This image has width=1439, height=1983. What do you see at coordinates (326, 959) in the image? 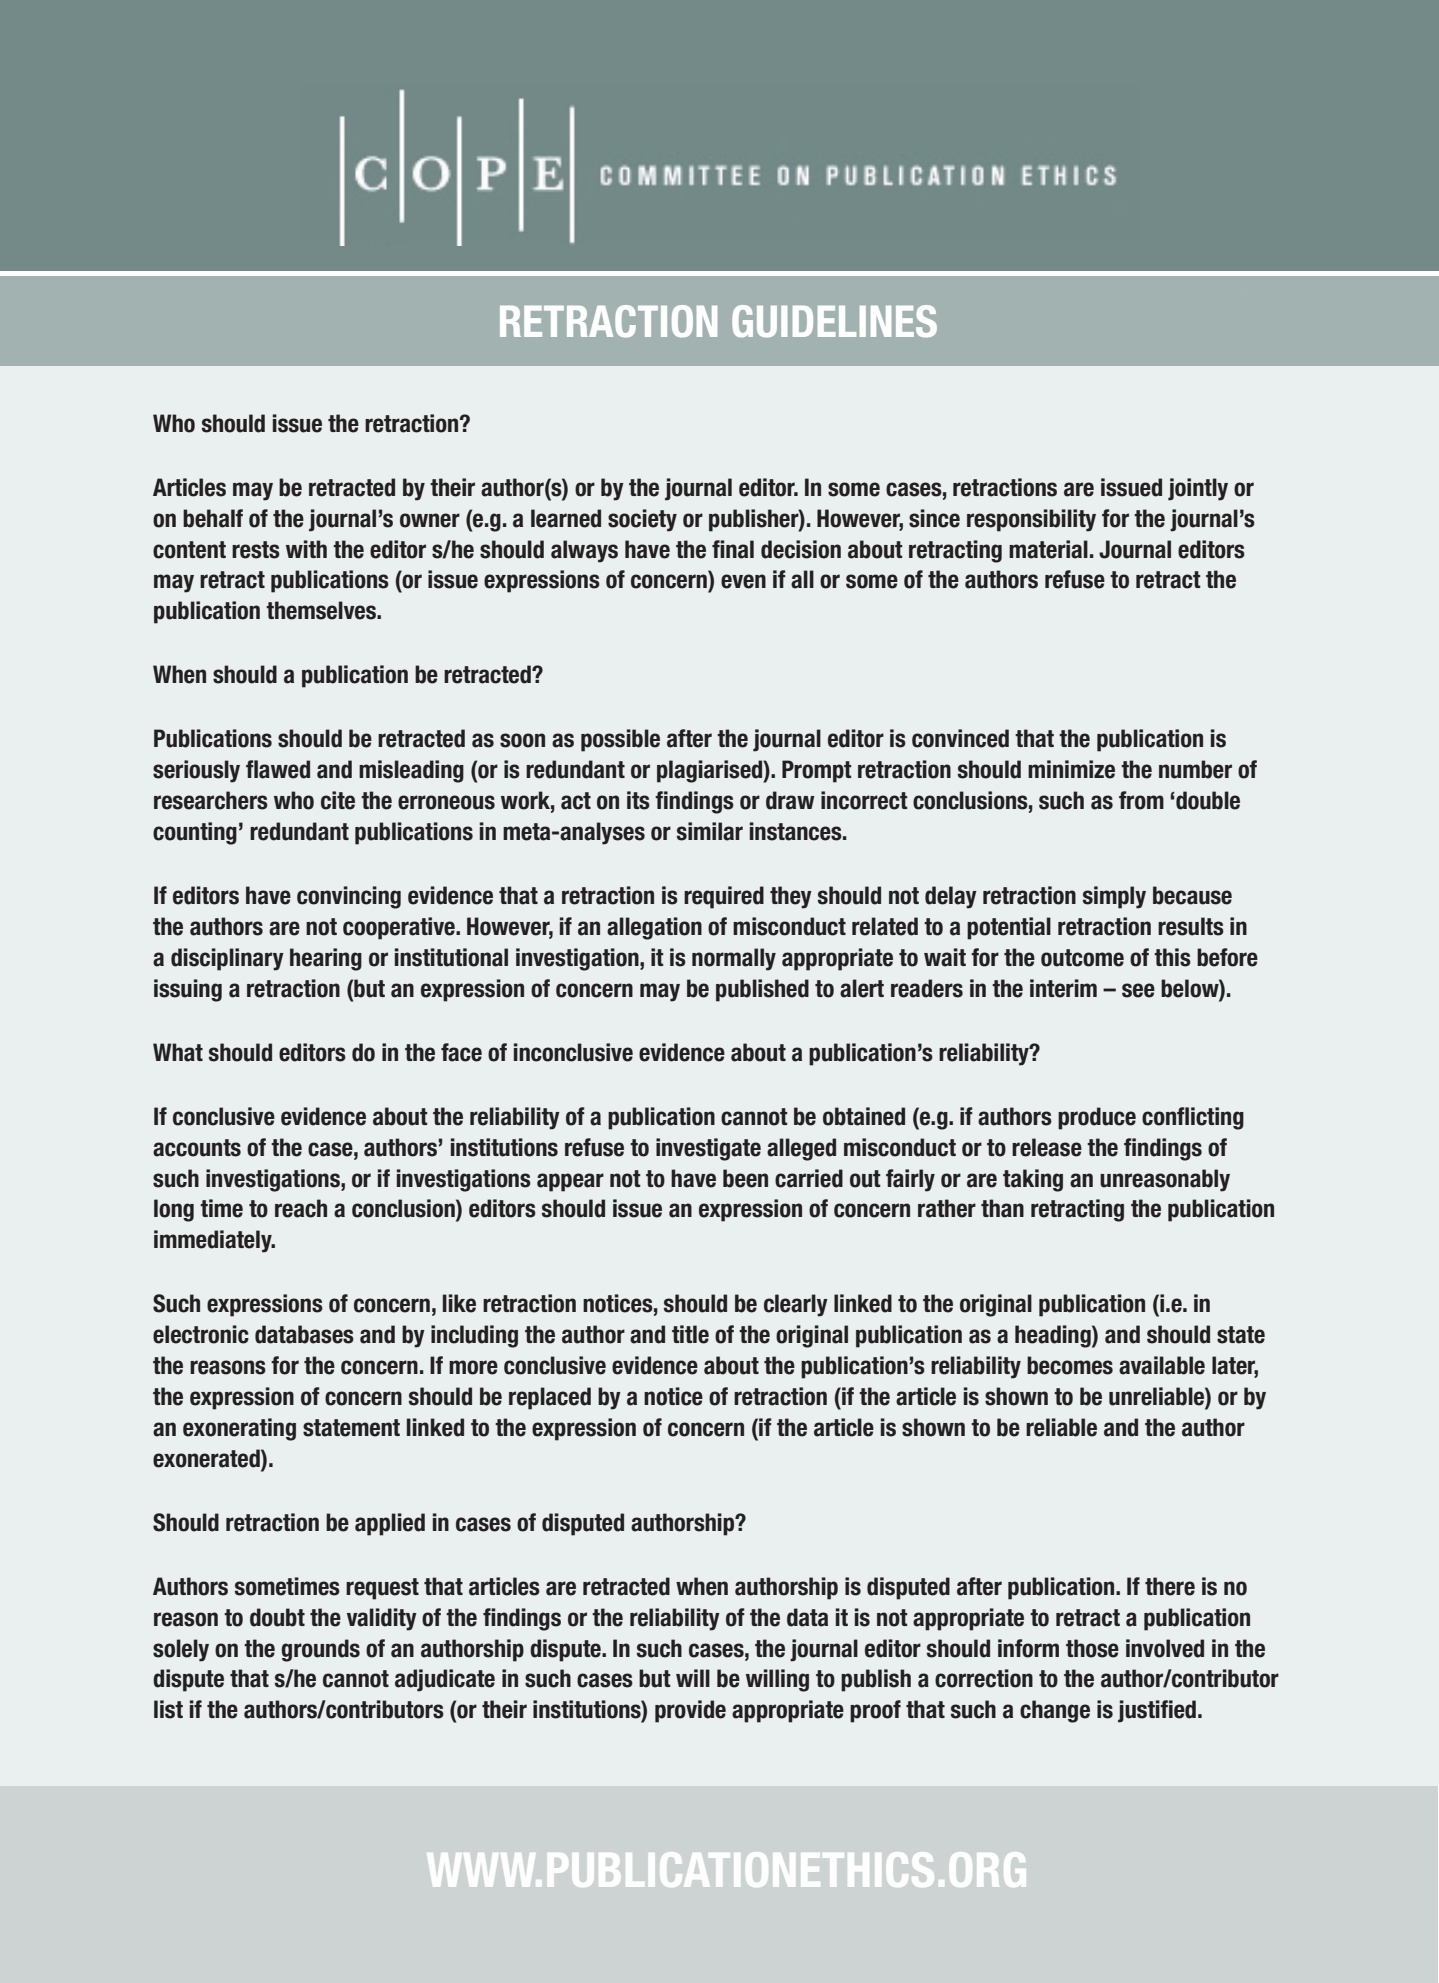
I see `hearing` at bounding box center [326, 959].
